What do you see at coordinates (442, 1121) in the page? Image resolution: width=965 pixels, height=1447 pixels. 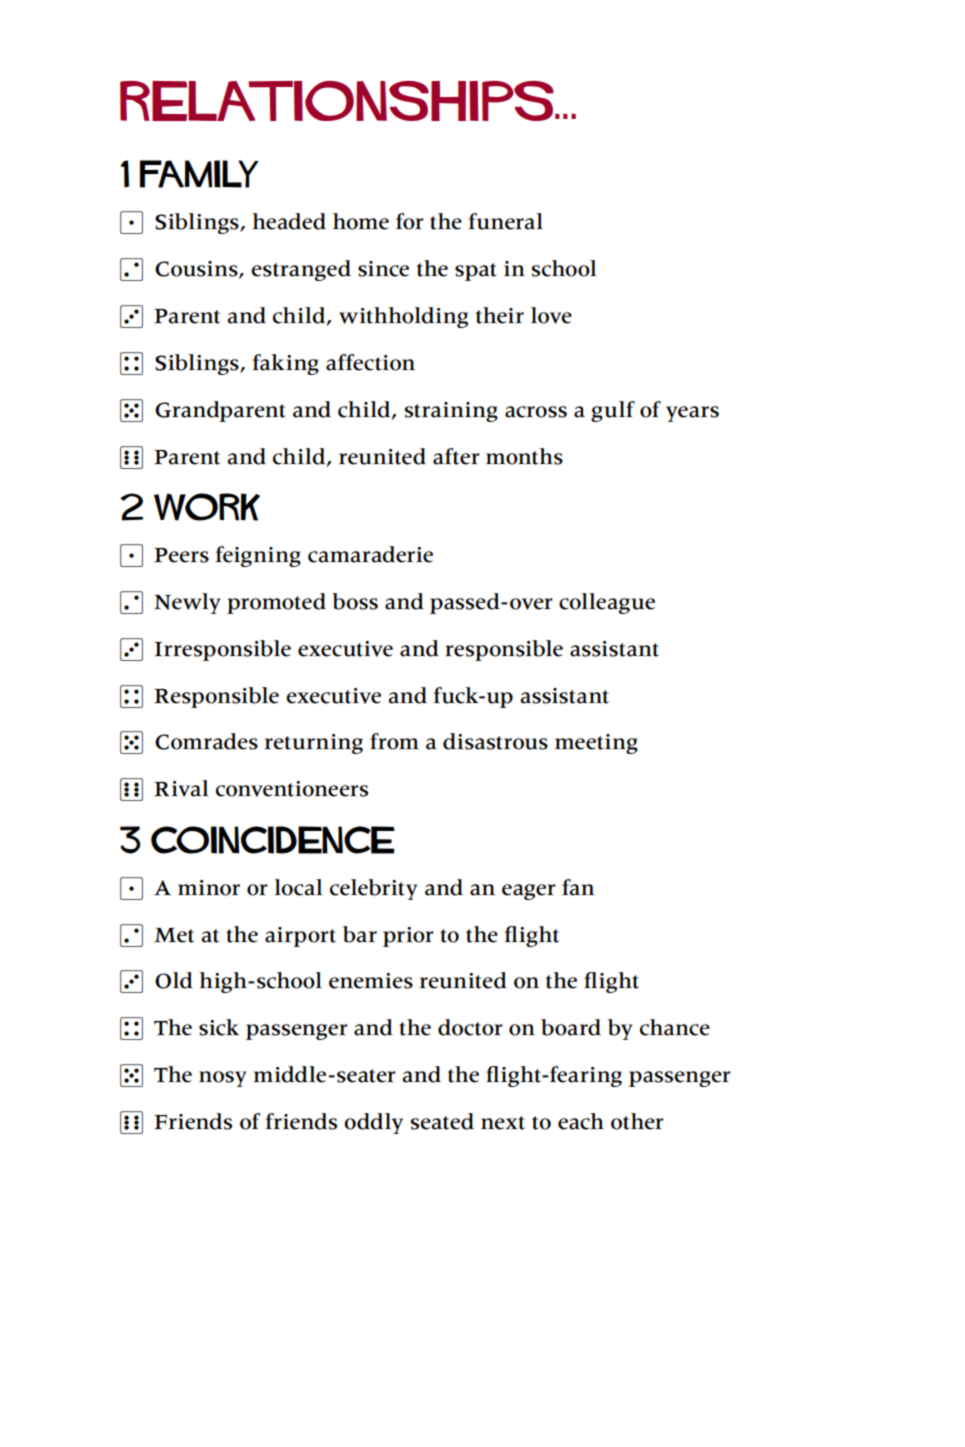 I see `seated` at bounding box center [442, 1121].
